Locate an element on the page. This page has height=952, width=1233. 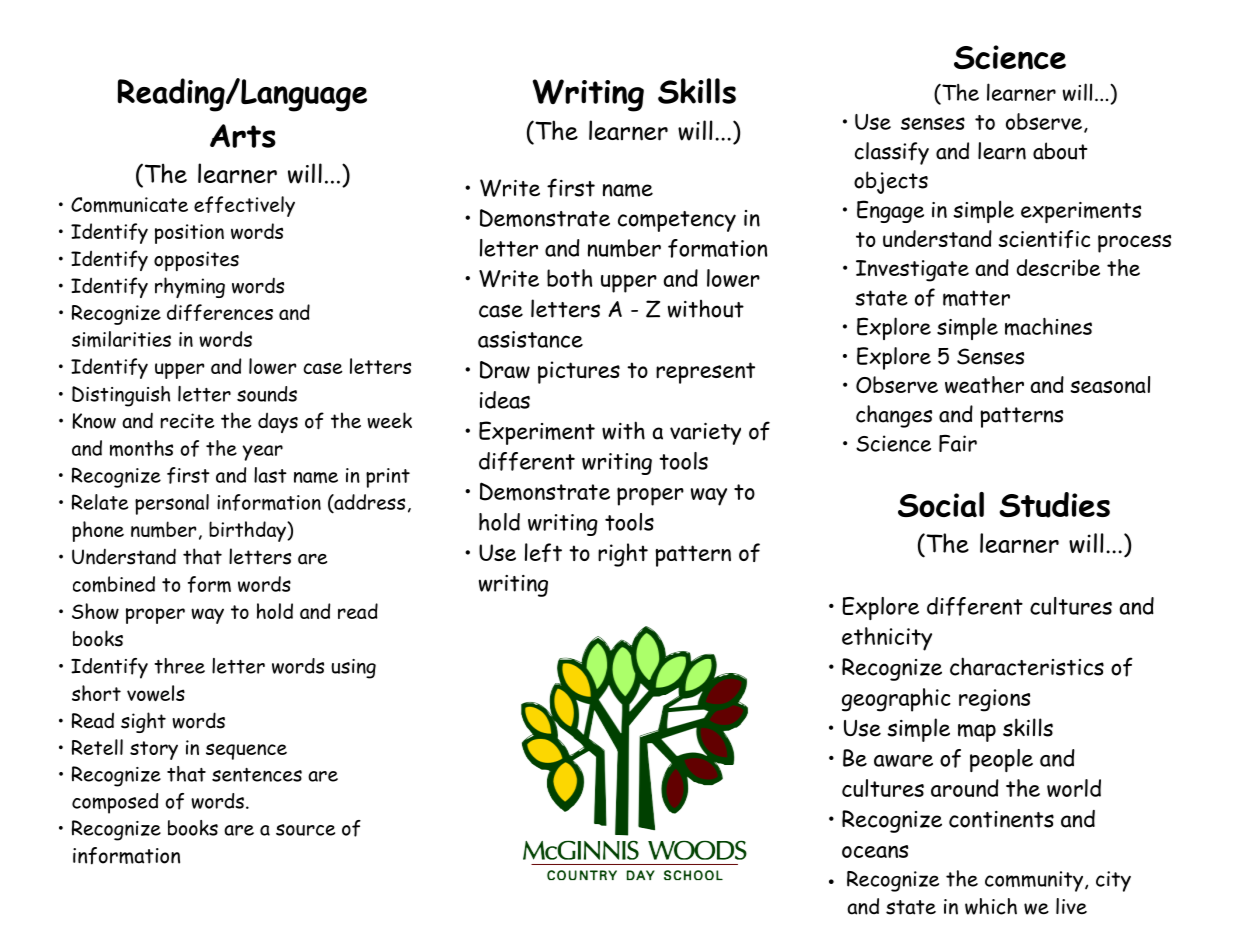
aware is located at coordinates (903, 761).
